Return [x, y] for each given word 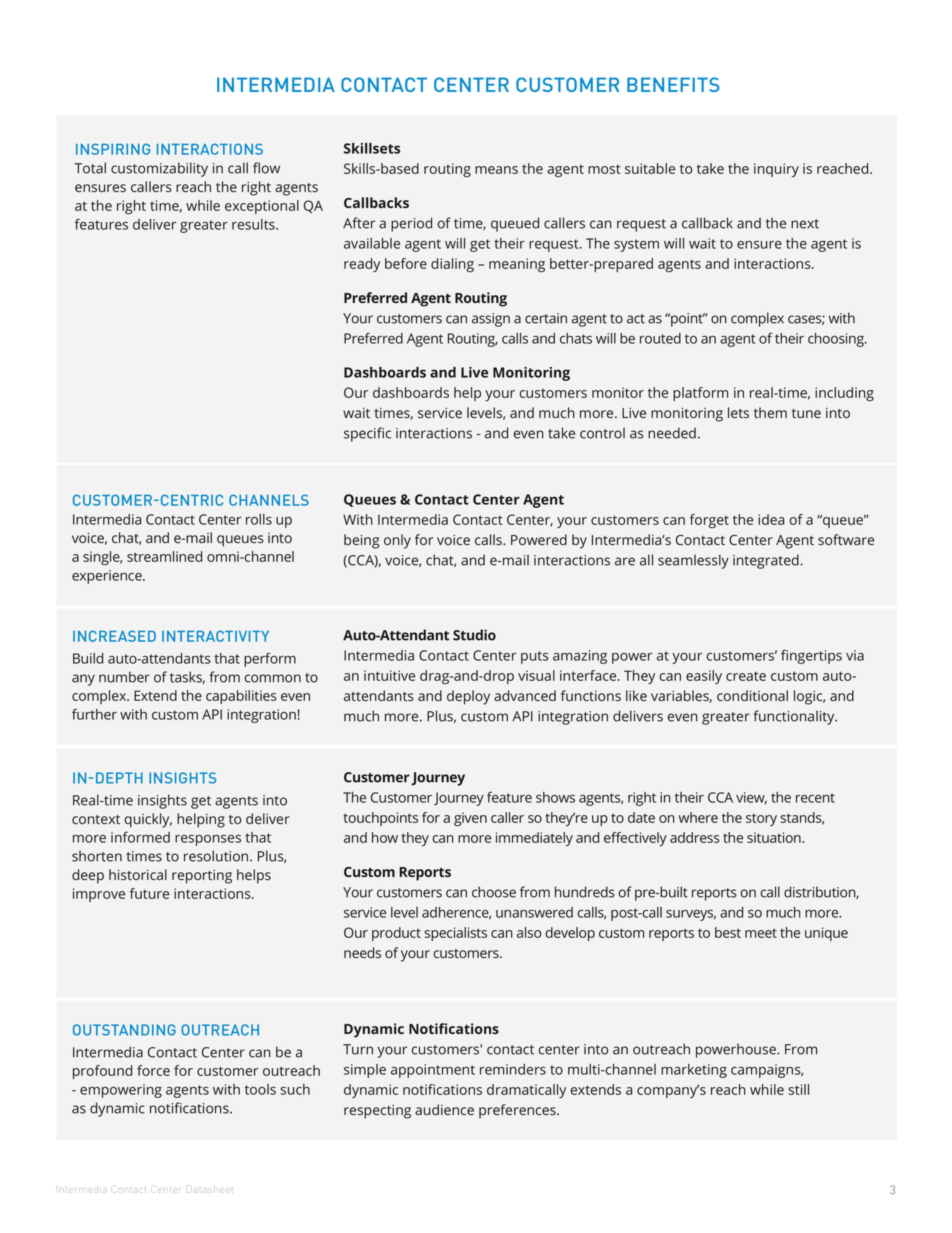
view [751, 798]
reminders [513, 1069]
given [470, 819]
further [94, 714]
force [153, 1070]
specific [367, 434]
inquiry [776, 170]
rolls [259, 519]
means [496, 170]
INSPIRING [113, 149]
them [770, 412]
